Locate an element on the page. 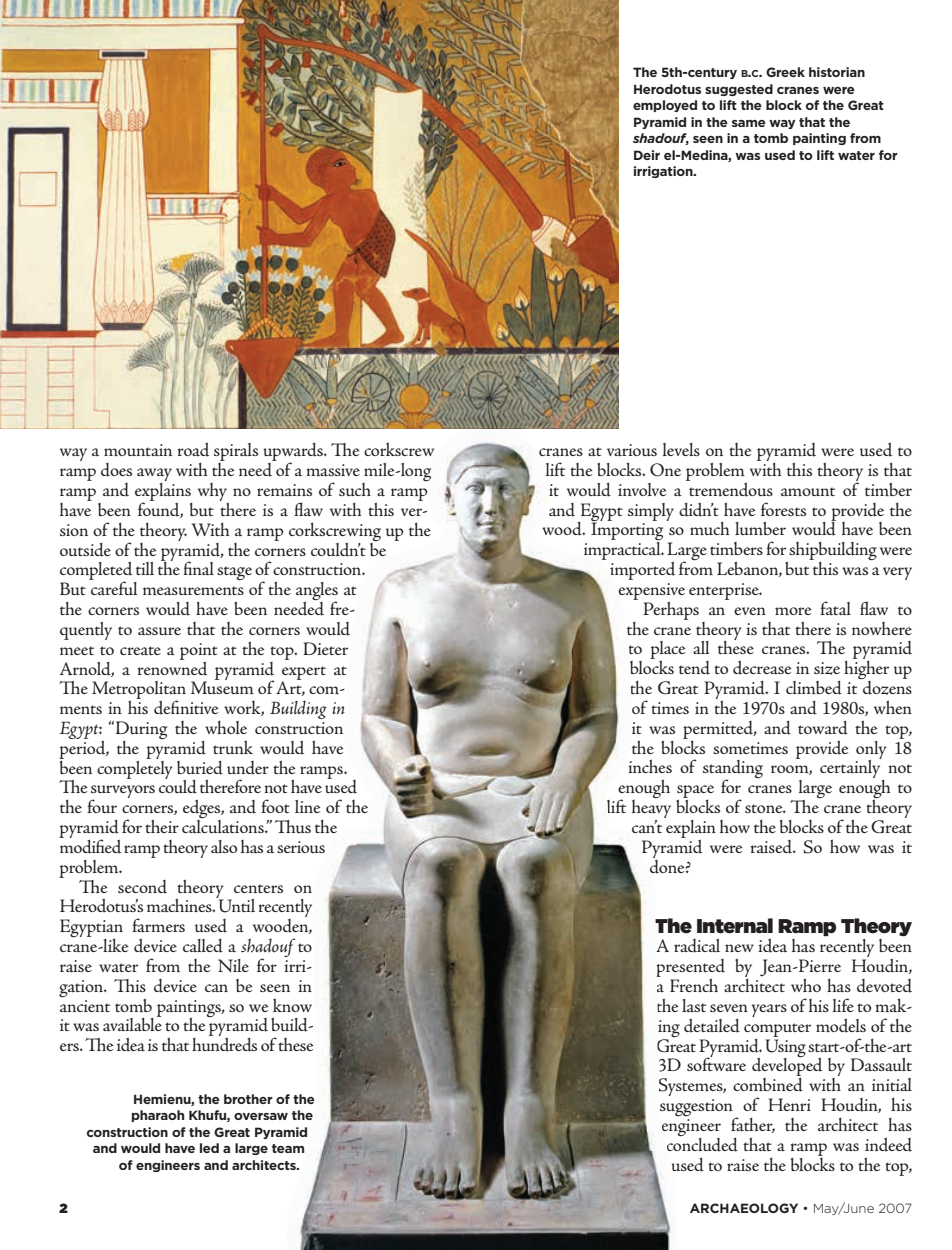  pharaoh is located at coordinates (158, 1116).
